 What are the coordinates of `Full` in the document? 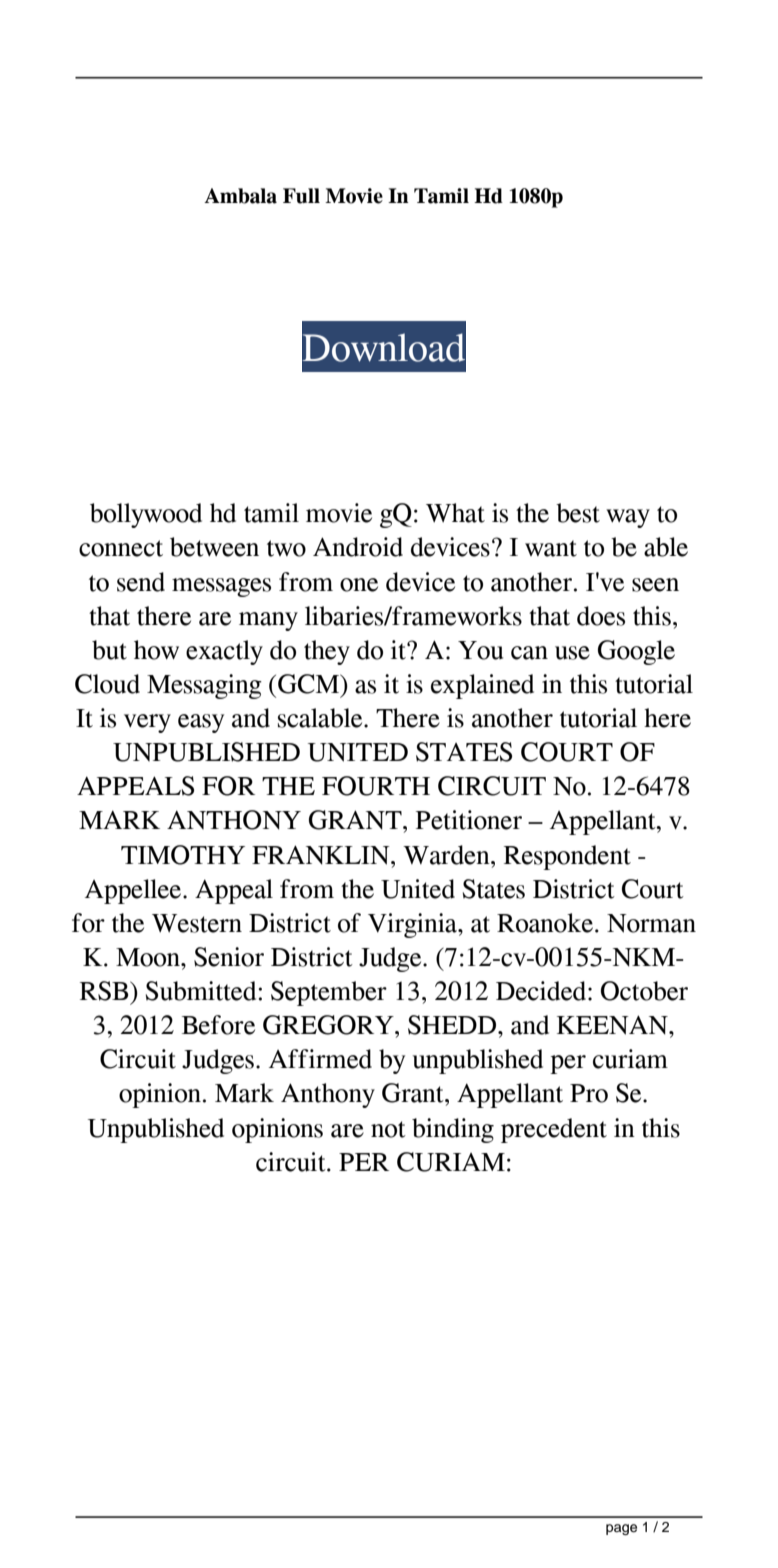 It's located at (301, 196).
